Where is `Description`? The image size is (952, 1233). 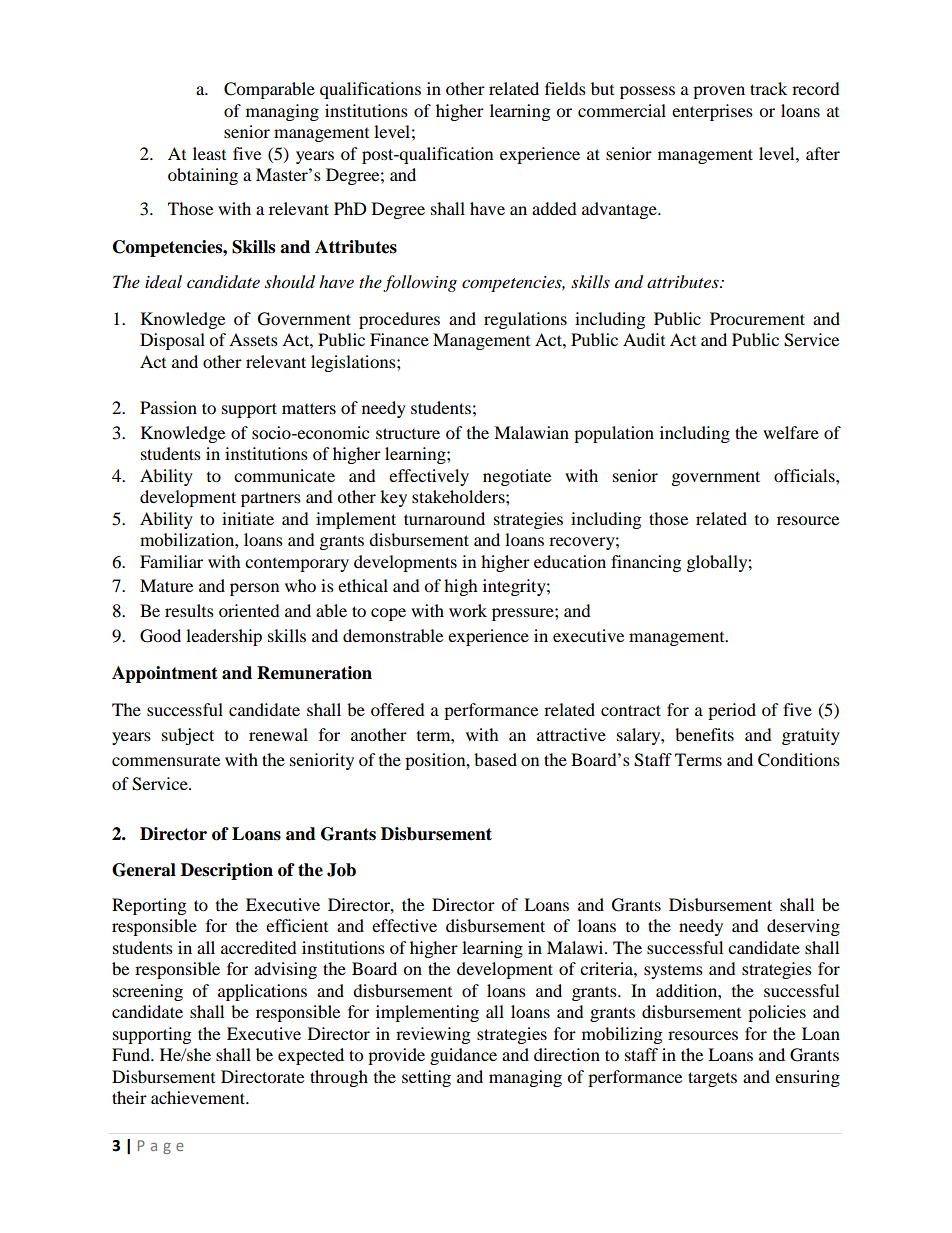 Description is located at coordinates (227, 871).
